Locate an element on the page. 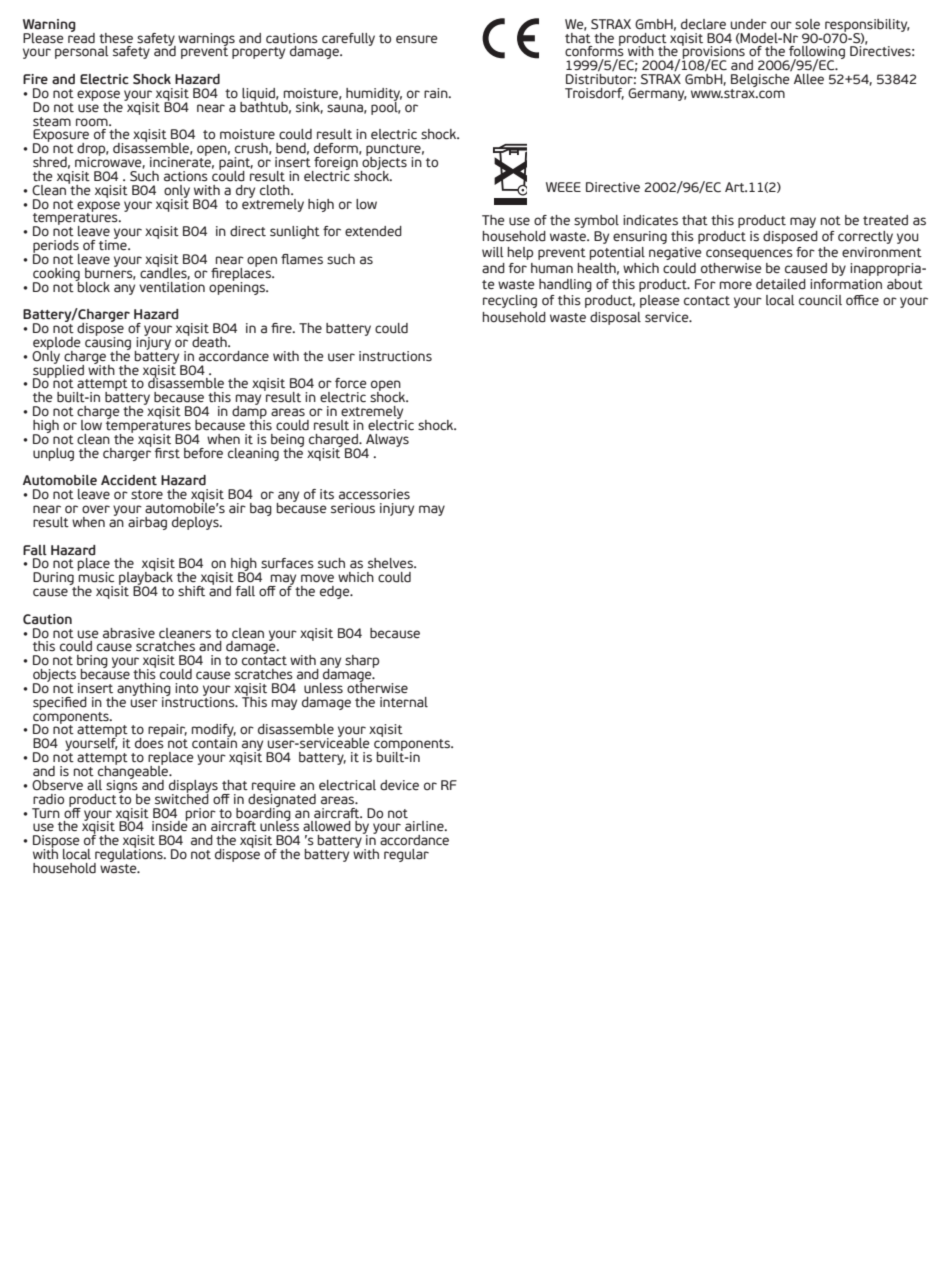 The image size is (948, 1288). council is located at coordinates (820, 300).
